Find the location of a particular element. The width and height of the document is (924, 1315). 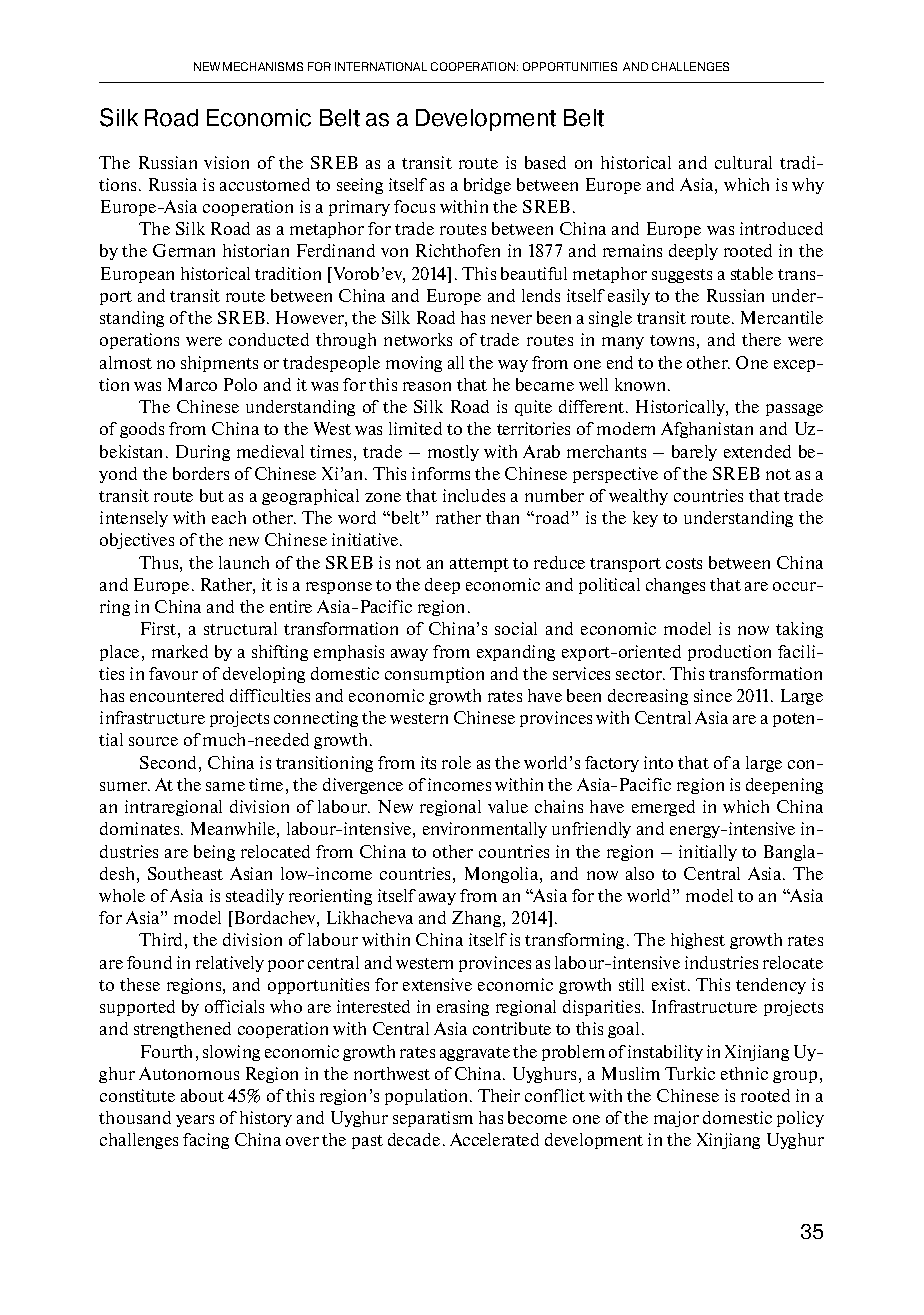

into is located at coordinates (658, 762).
